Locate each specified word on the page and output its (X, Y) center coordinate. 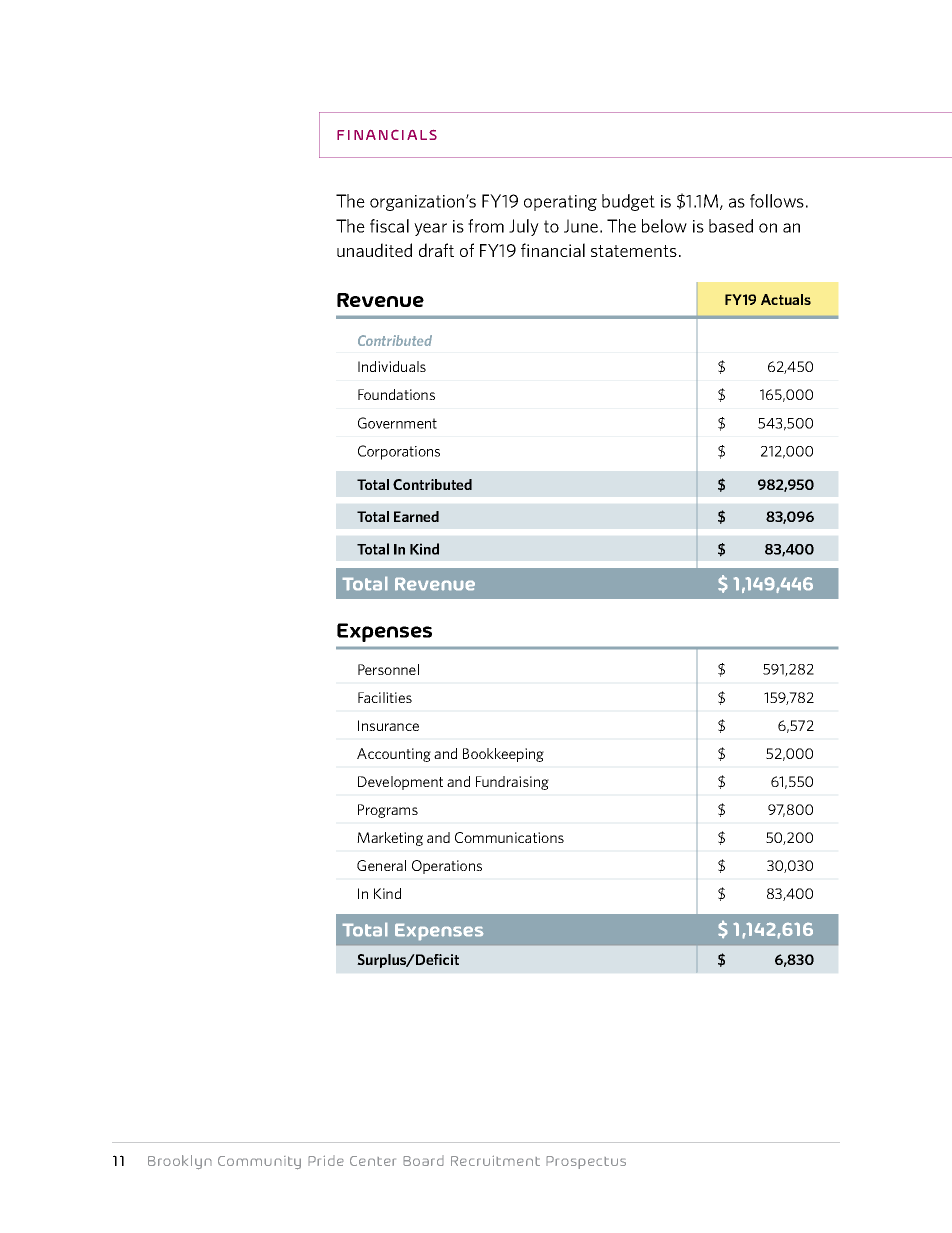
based (731, 226)
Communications (509, 837)
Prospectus (586, 1162)
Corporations (399, 452)
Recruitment (495, 1160)
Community (259, 1163)
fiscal (389, 226)
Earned (416, 516)
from (486, 226)
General (381, 865)
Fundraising (512, 783)
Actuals (786, 299)
